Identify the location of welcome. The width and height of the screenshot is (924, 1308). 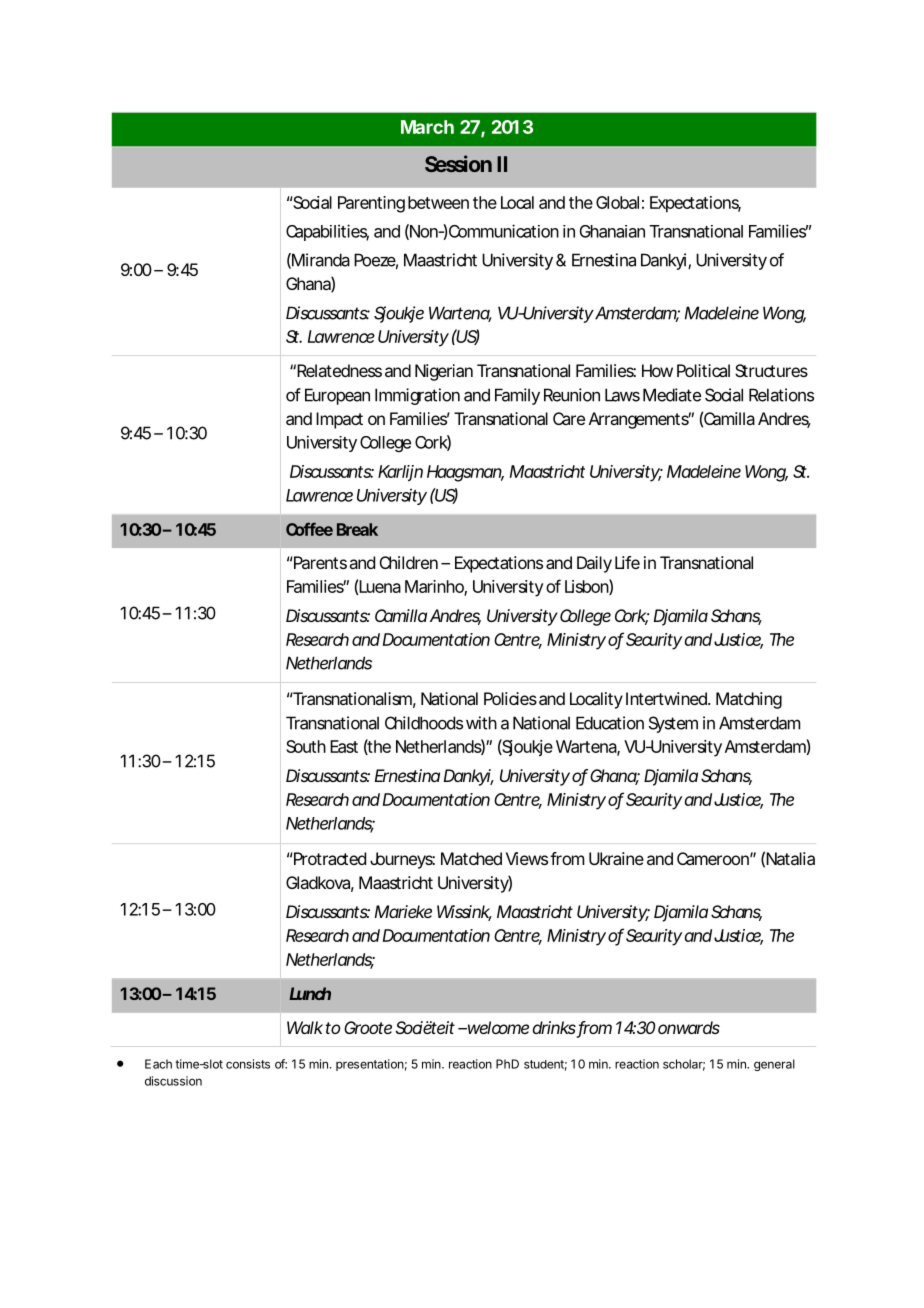
(496, 1027).
